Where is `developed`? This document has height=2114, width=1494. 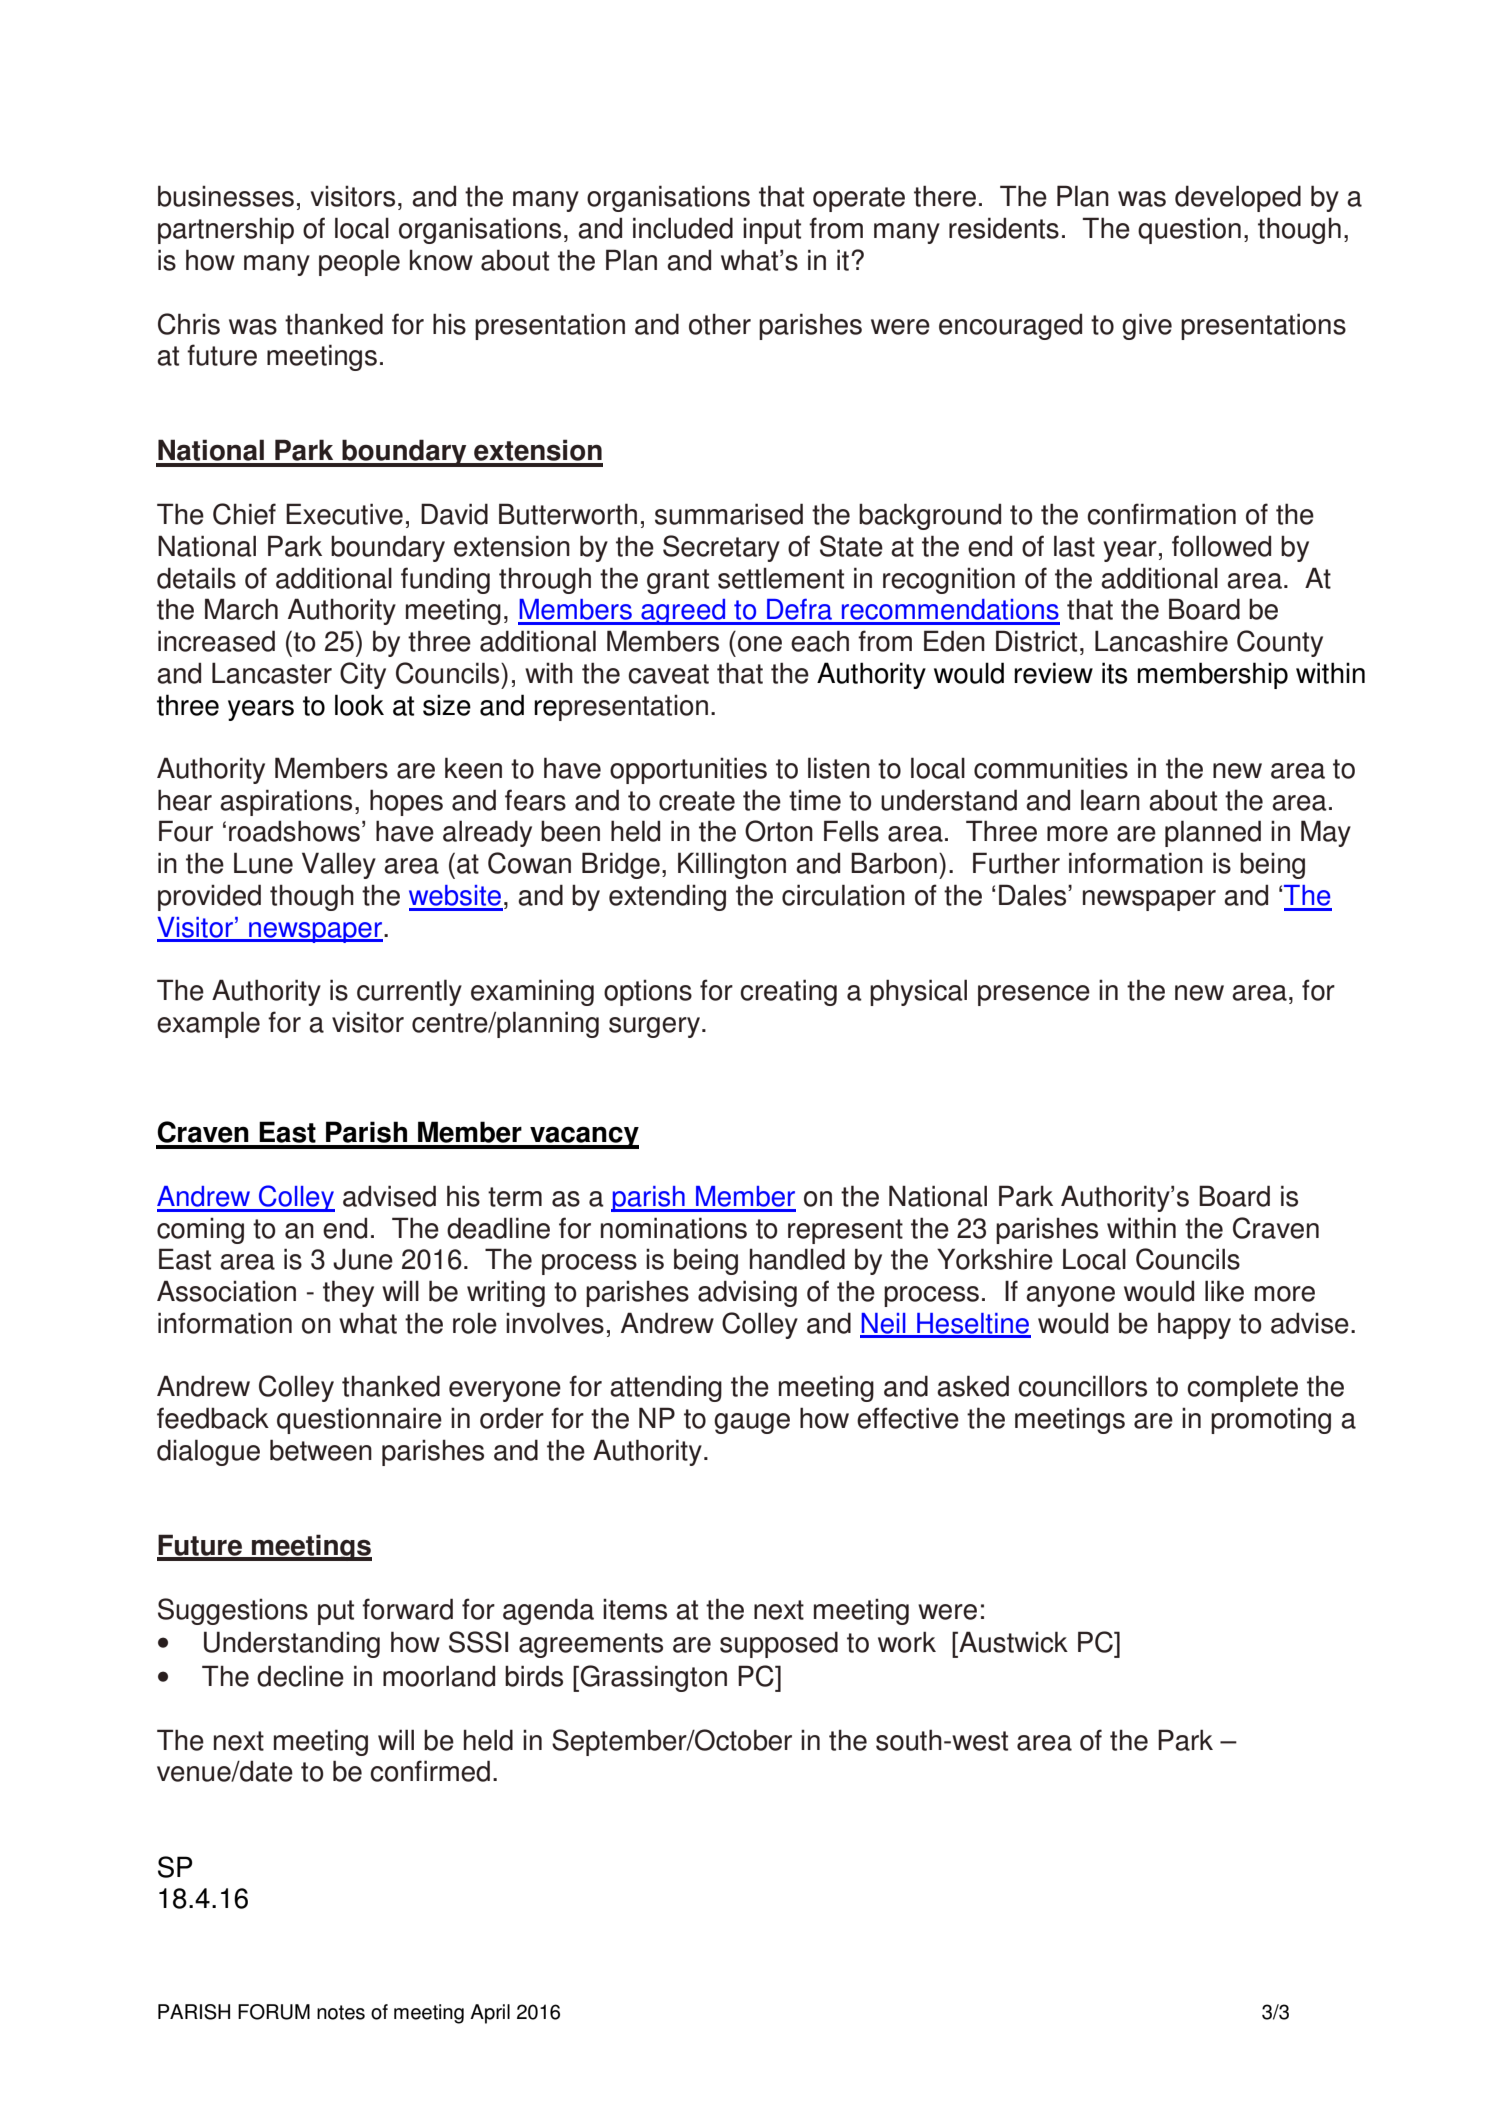 developed is located at coordinates (1238, 198).
